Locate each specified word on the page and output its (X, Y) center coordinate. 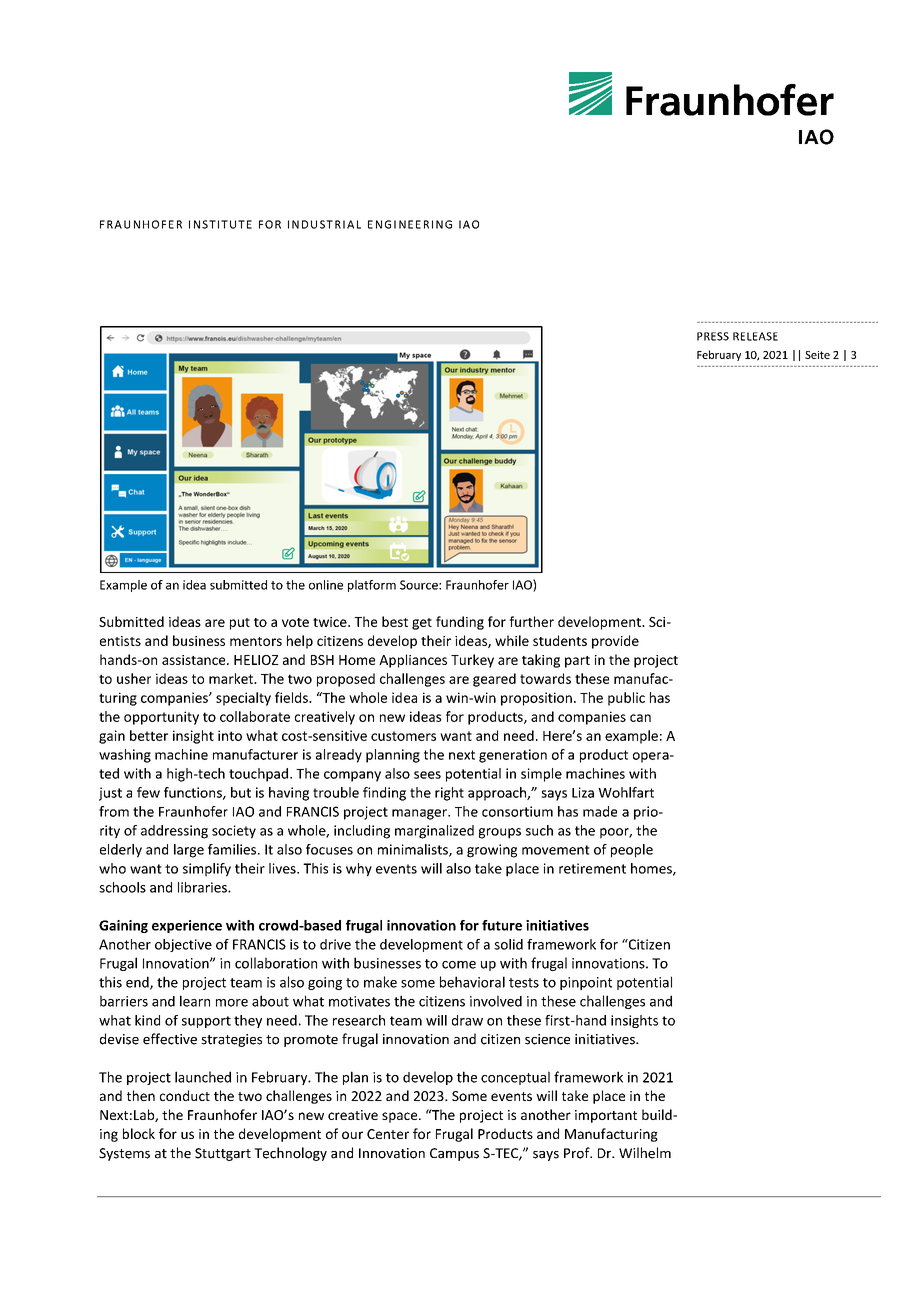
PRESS (713, 336)
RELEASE (755, 336)
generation (513, 756)
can (640, 718)
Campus (454, 1154)
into (230, 735)
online (326, 585)
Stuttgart (223, 1154)
